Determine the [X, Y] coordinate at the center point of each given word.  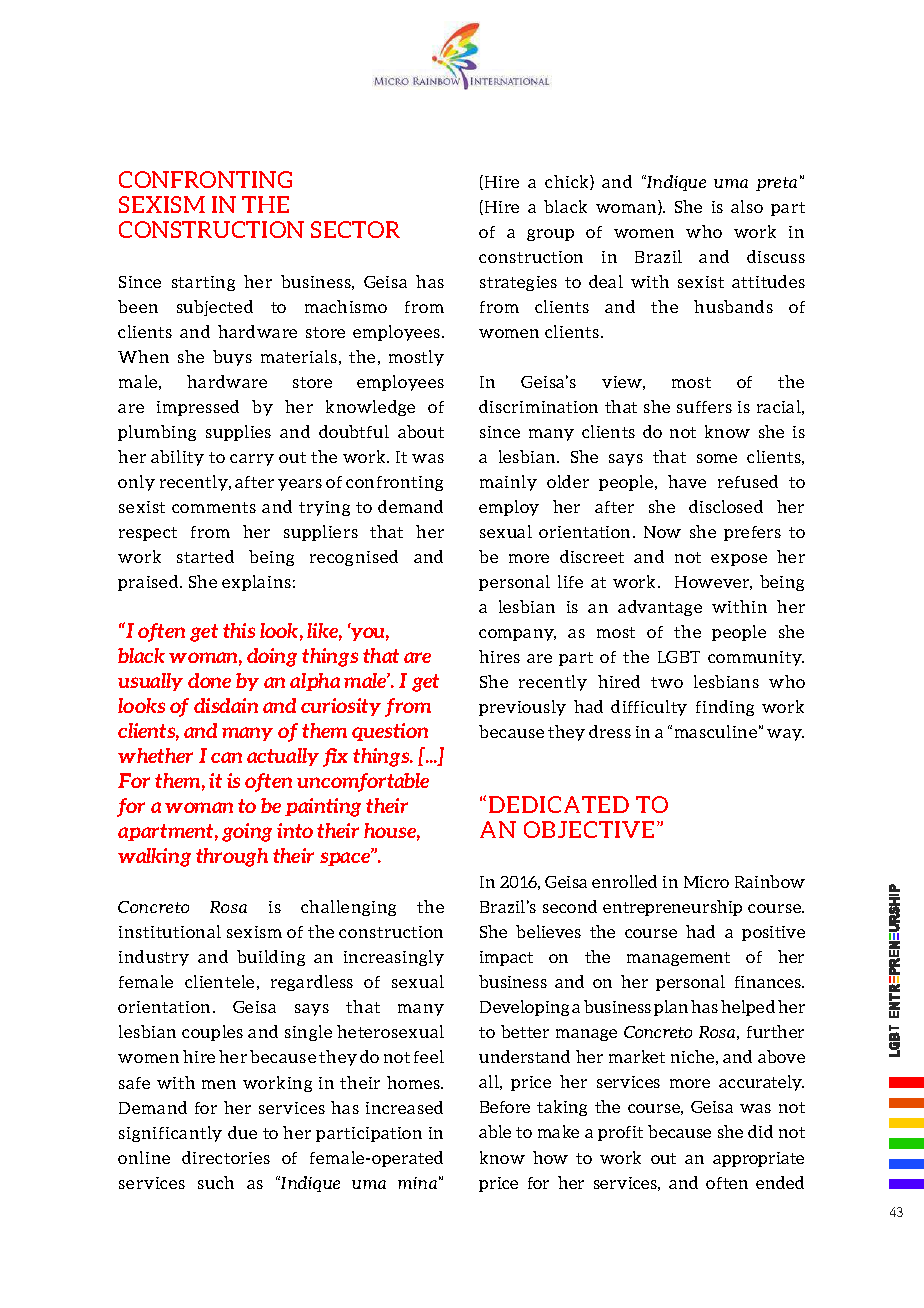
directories [226, 1157]
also [747, 206]
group [550, 235]
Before [505, 1107]
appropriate [758, 1159]
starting [203, 283]
